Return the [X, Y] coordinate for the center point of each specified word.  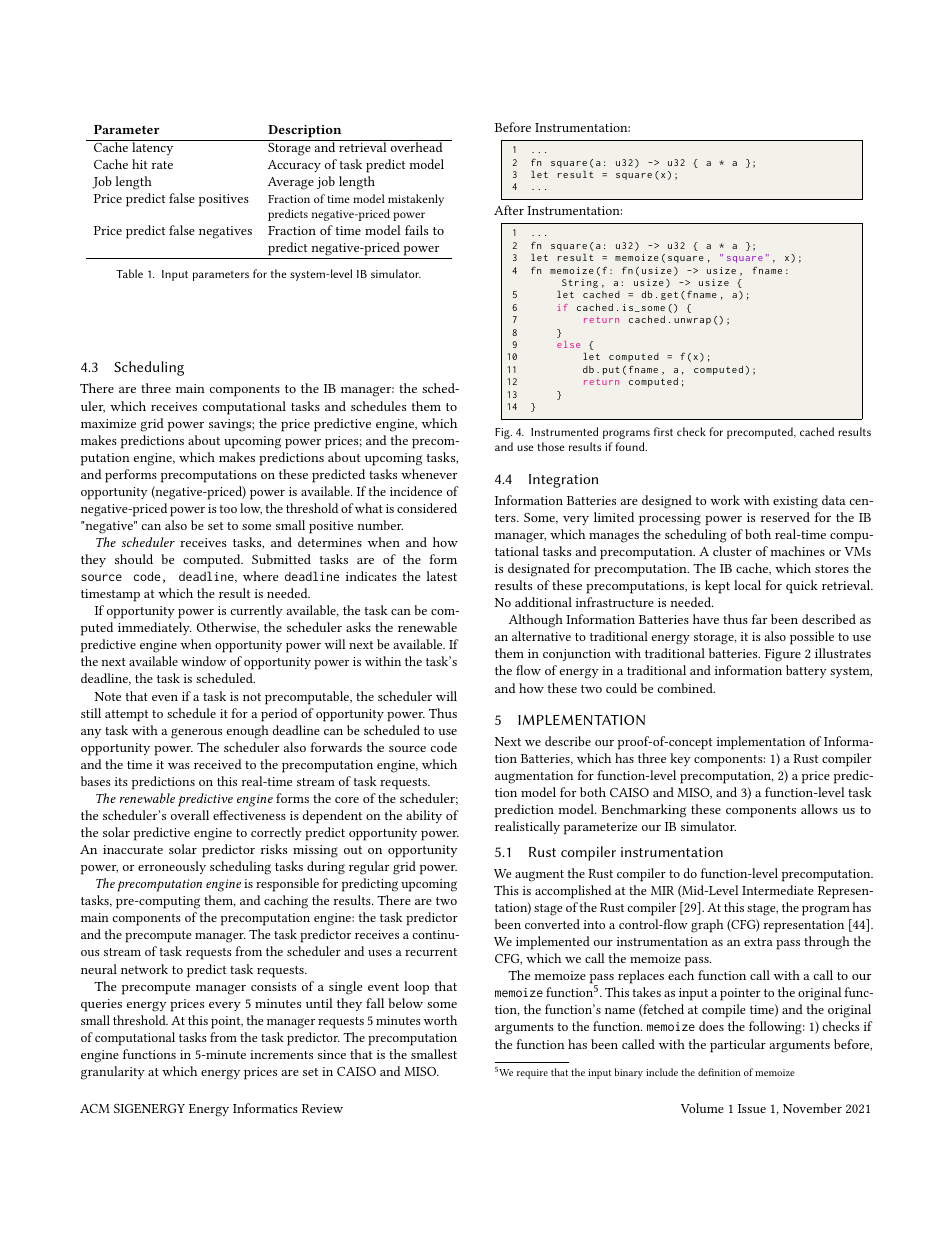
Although [535, 621]
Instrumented [564, 431]
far [759, 619]
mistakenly [416, 200]
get [669, 295]
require [532, 1074]
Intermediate [778, 890]
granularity [113, 1073]
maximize [108, 423]
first [663, 431]
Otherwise [228, 628]
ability [424, 816]
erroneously [172, 867]
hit [139, 164]
